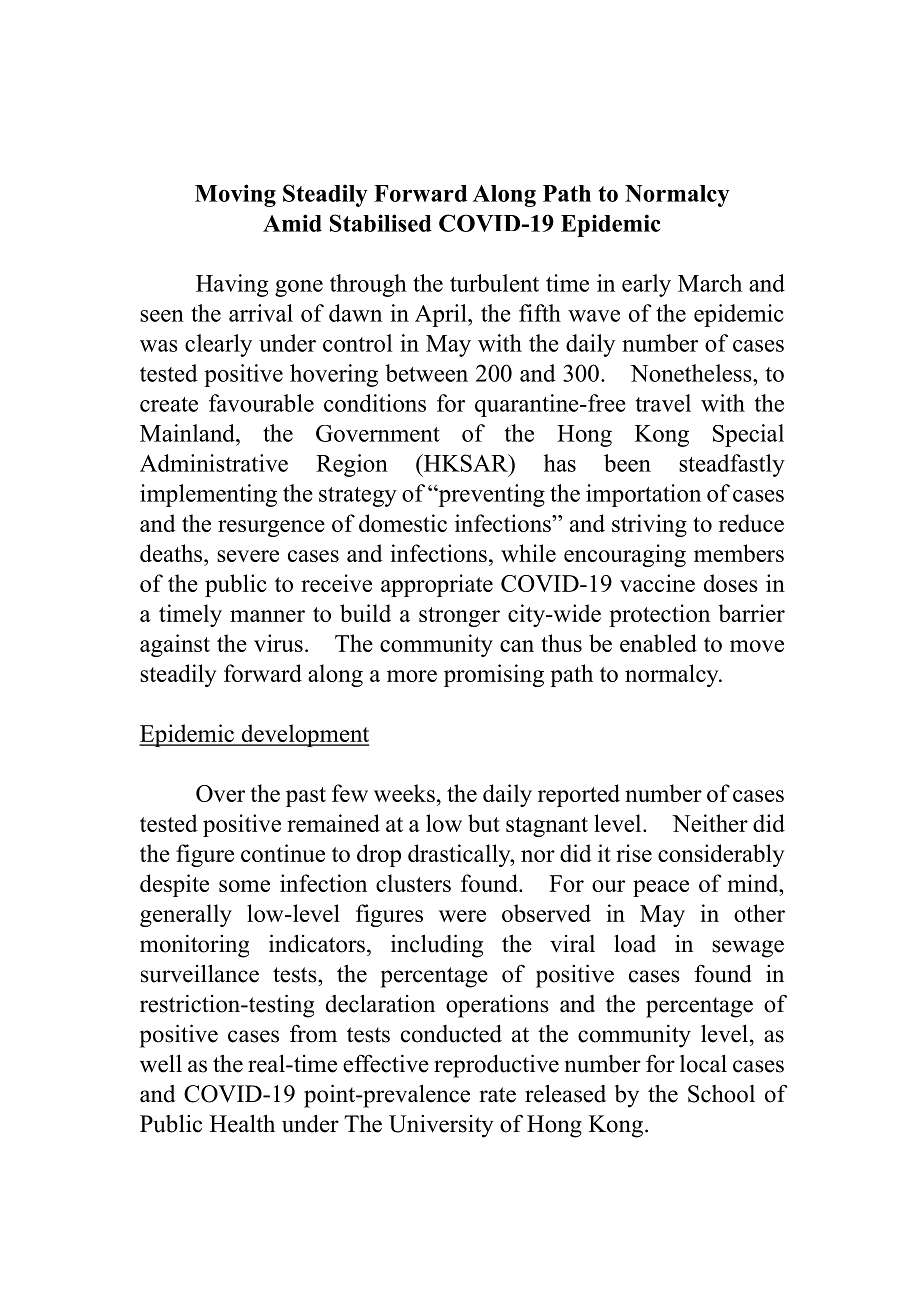 The height and width of the screenshot is (1308, 924). I want to click on Stabilised, so click(381, 223).
